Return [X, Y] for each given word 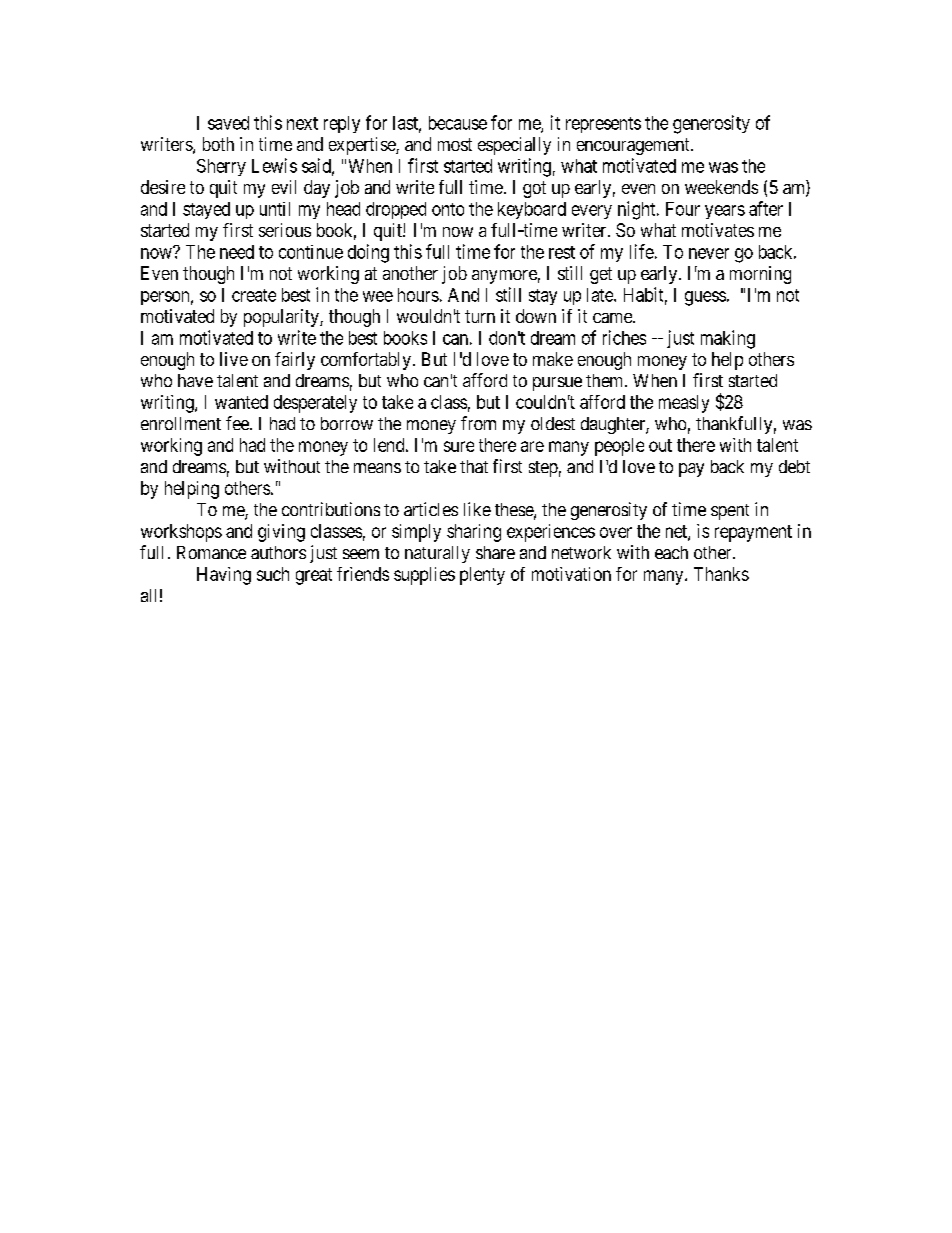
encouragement [634, 146]
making [728, 339]
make [553, 359]
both [218, 144]
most [455, 144]
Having [224, 576]
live [234, 359]
